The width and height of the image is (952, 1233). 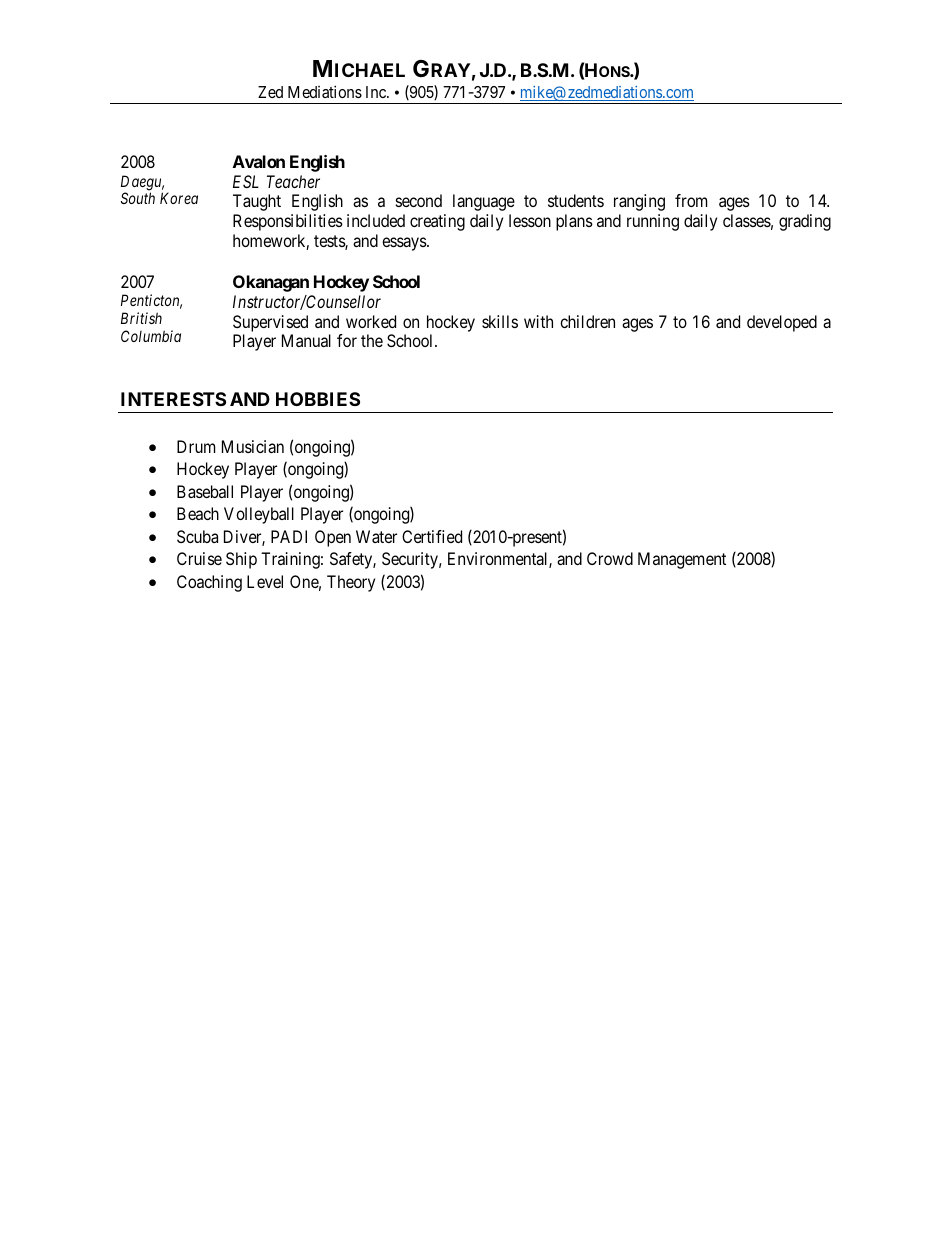 I want to click on Ship, so click(x=241, y=560).
